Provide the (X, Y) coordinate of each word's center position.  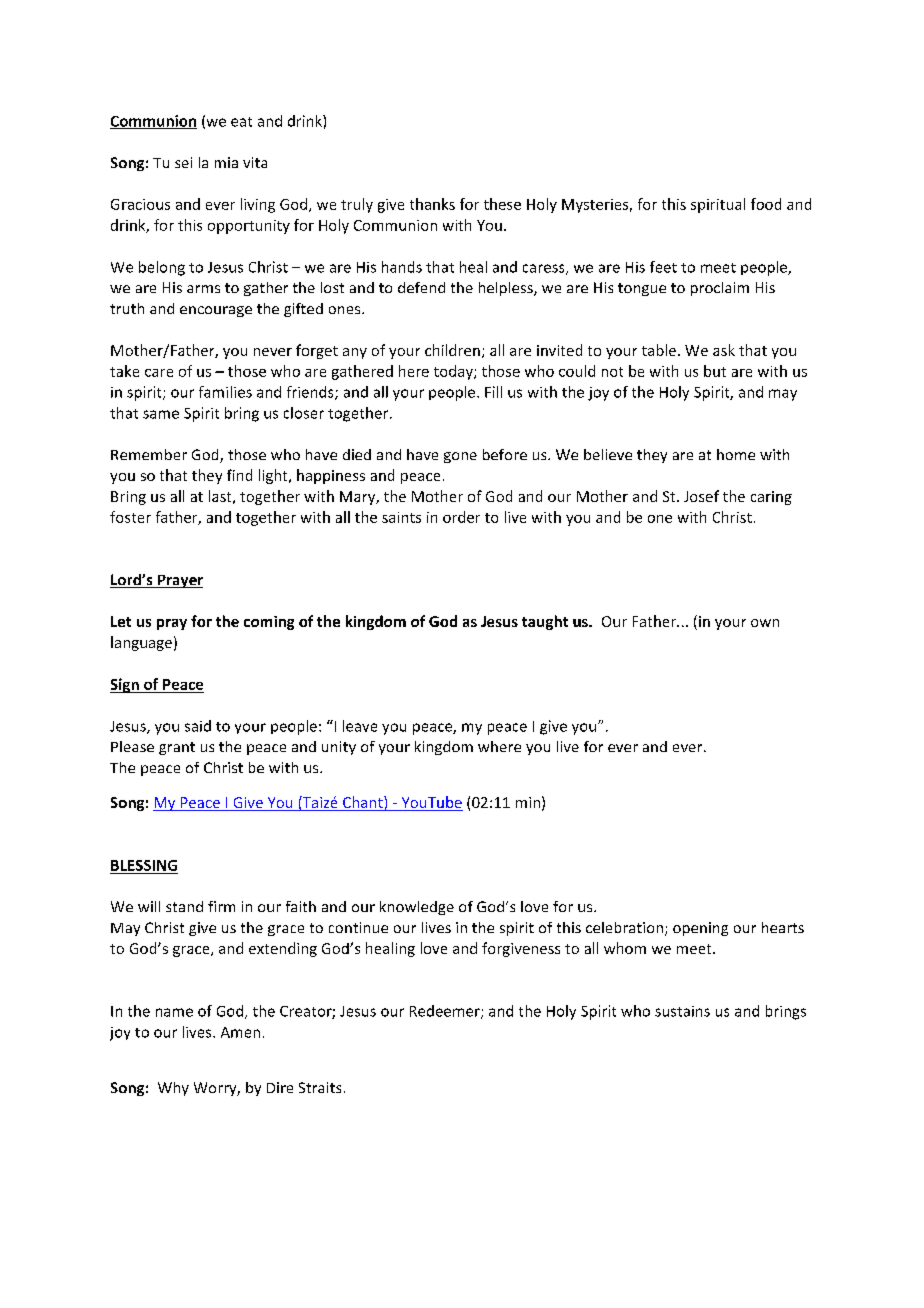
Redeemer (446, 1012)
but (715, 371)
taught (545, 622)
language (141, 643)
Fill (493, 392)
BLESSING (144, 865)
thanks (432, 204)
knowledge (417, 908)
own (765, 623)
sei (183, 162)
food (766, 204)
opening (700, 929)
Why (173, 1089)
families (225, 392)
